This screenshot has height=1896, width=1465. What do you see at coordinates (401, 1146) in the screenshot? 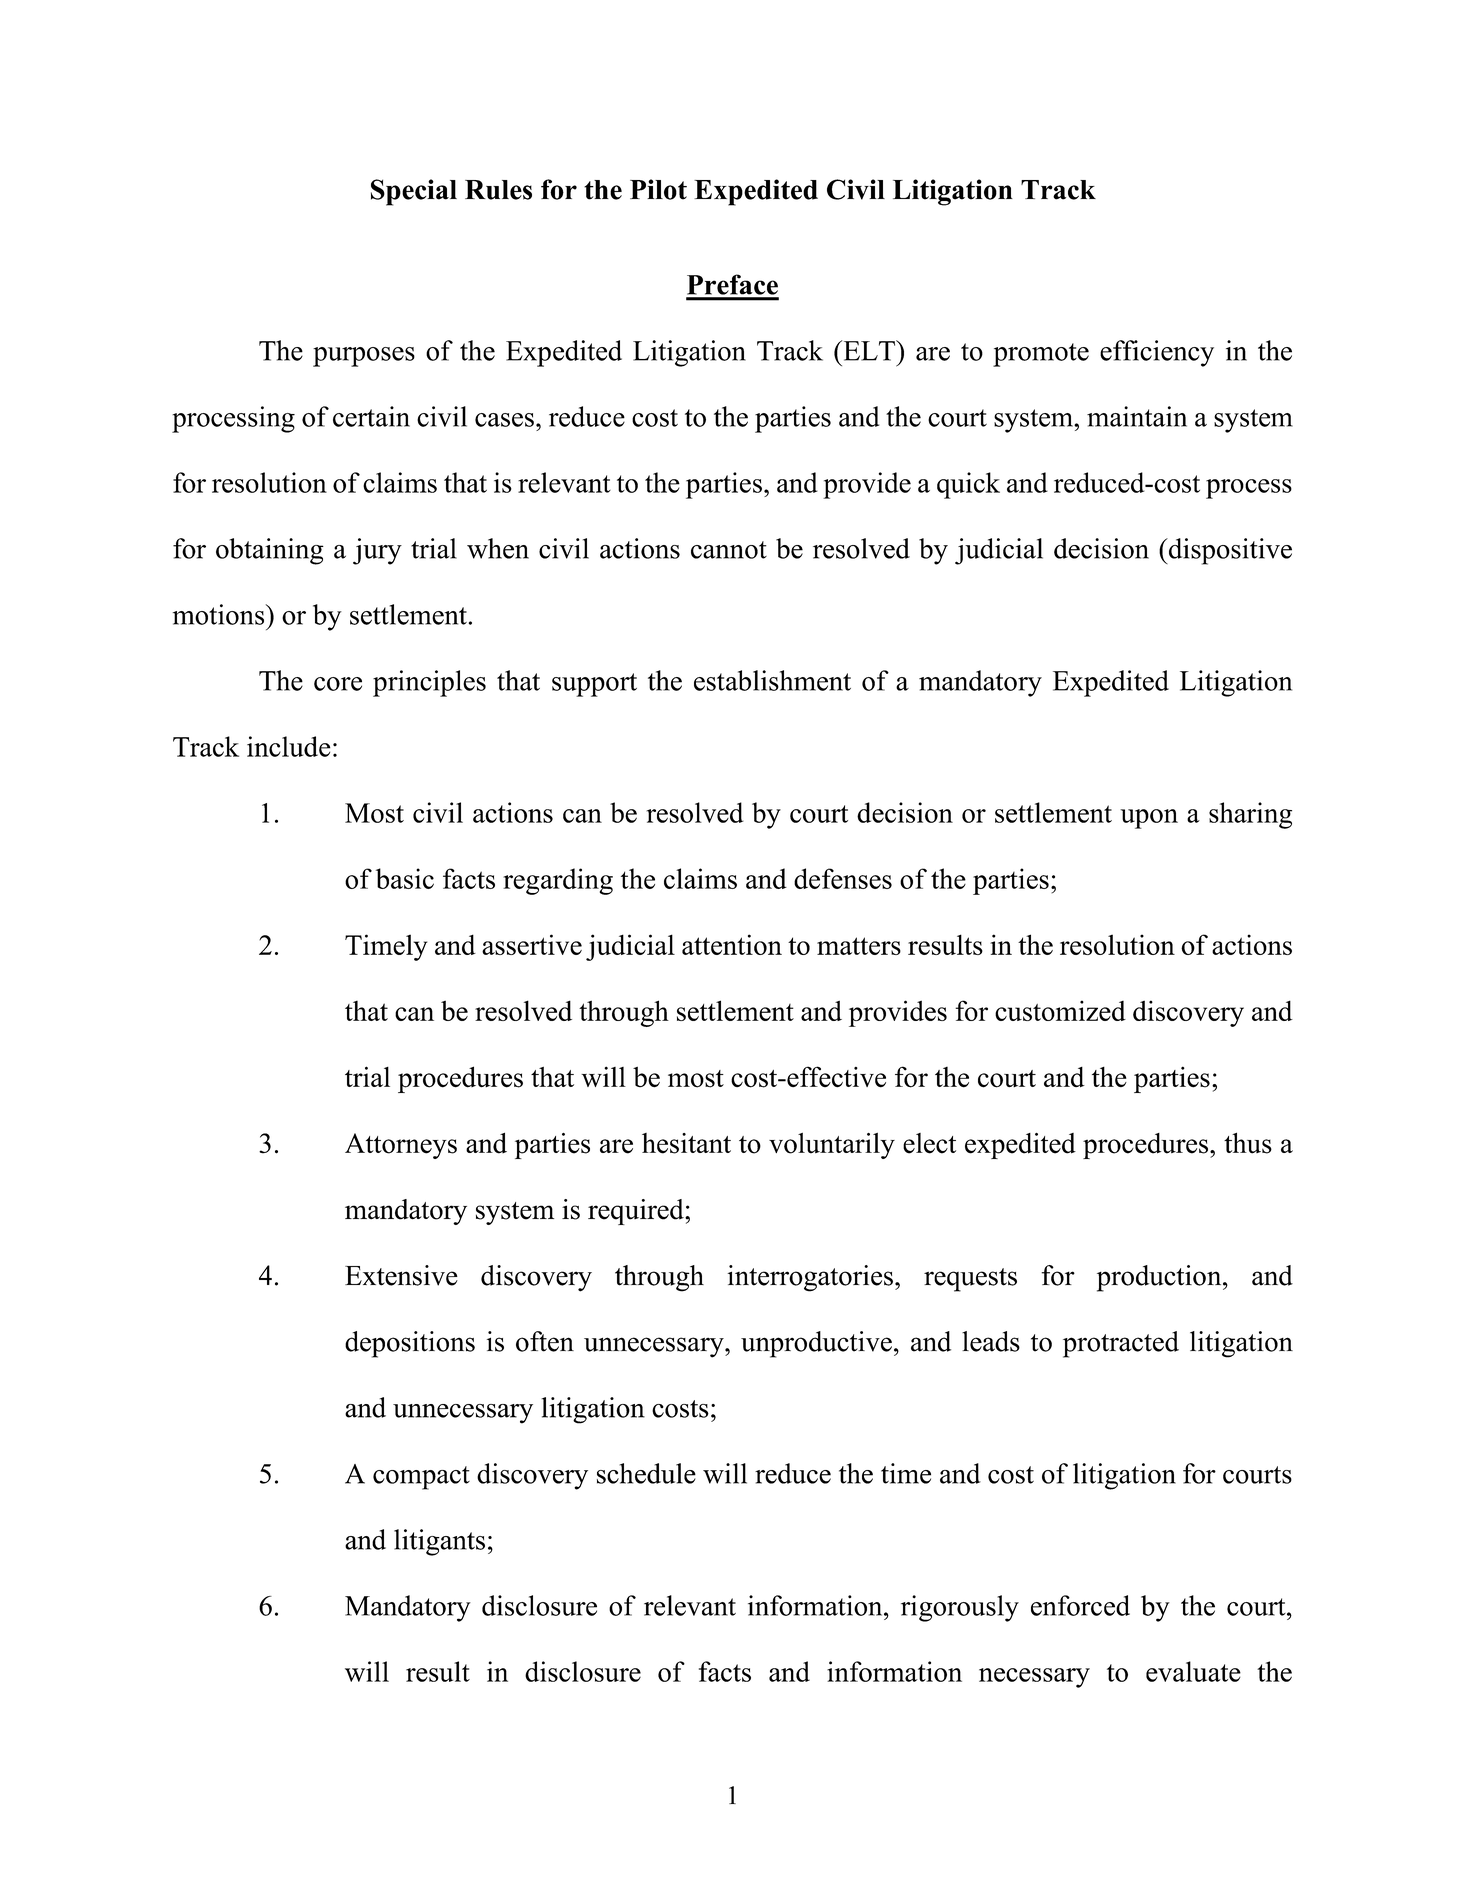
I see `Attorneys` at bounding box center [401, 1146].
